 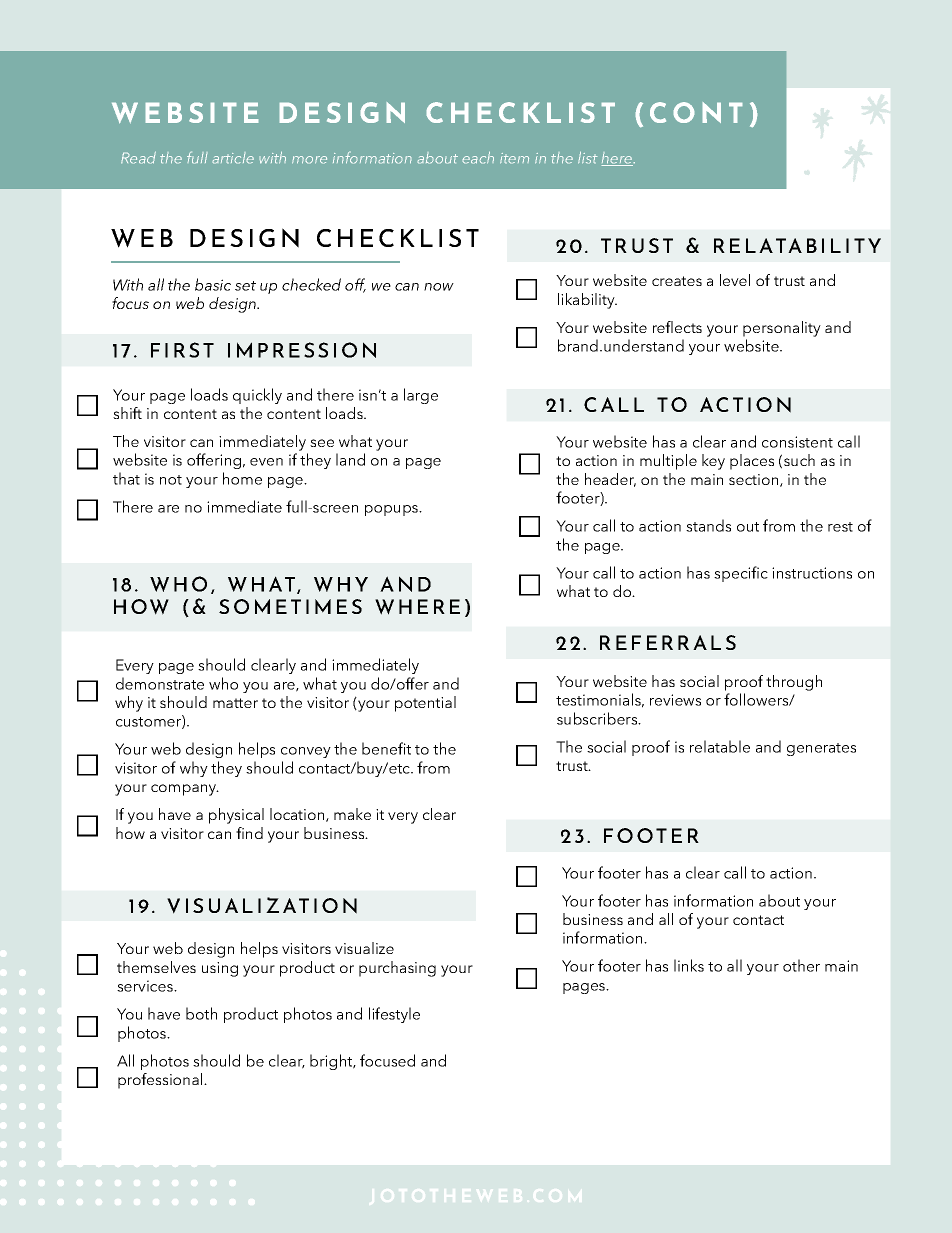 What do you see at coordinates (201, 1013) in the document?
I see `both` at bounding box center [201, 1013].
